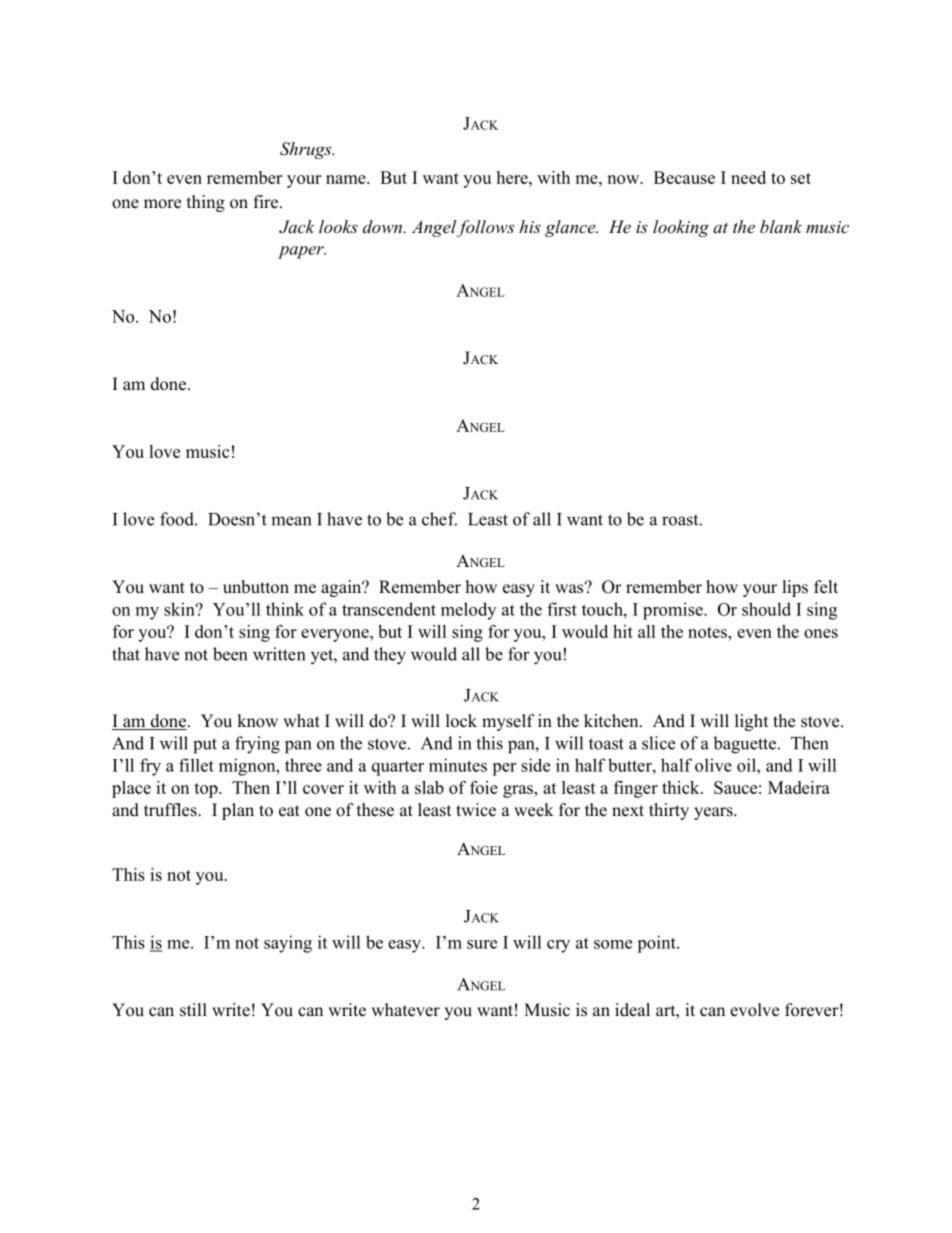 This document has width=952, height=1233. Describe the element at coordinates (513, 177) in the document. I see `here` at that location.
